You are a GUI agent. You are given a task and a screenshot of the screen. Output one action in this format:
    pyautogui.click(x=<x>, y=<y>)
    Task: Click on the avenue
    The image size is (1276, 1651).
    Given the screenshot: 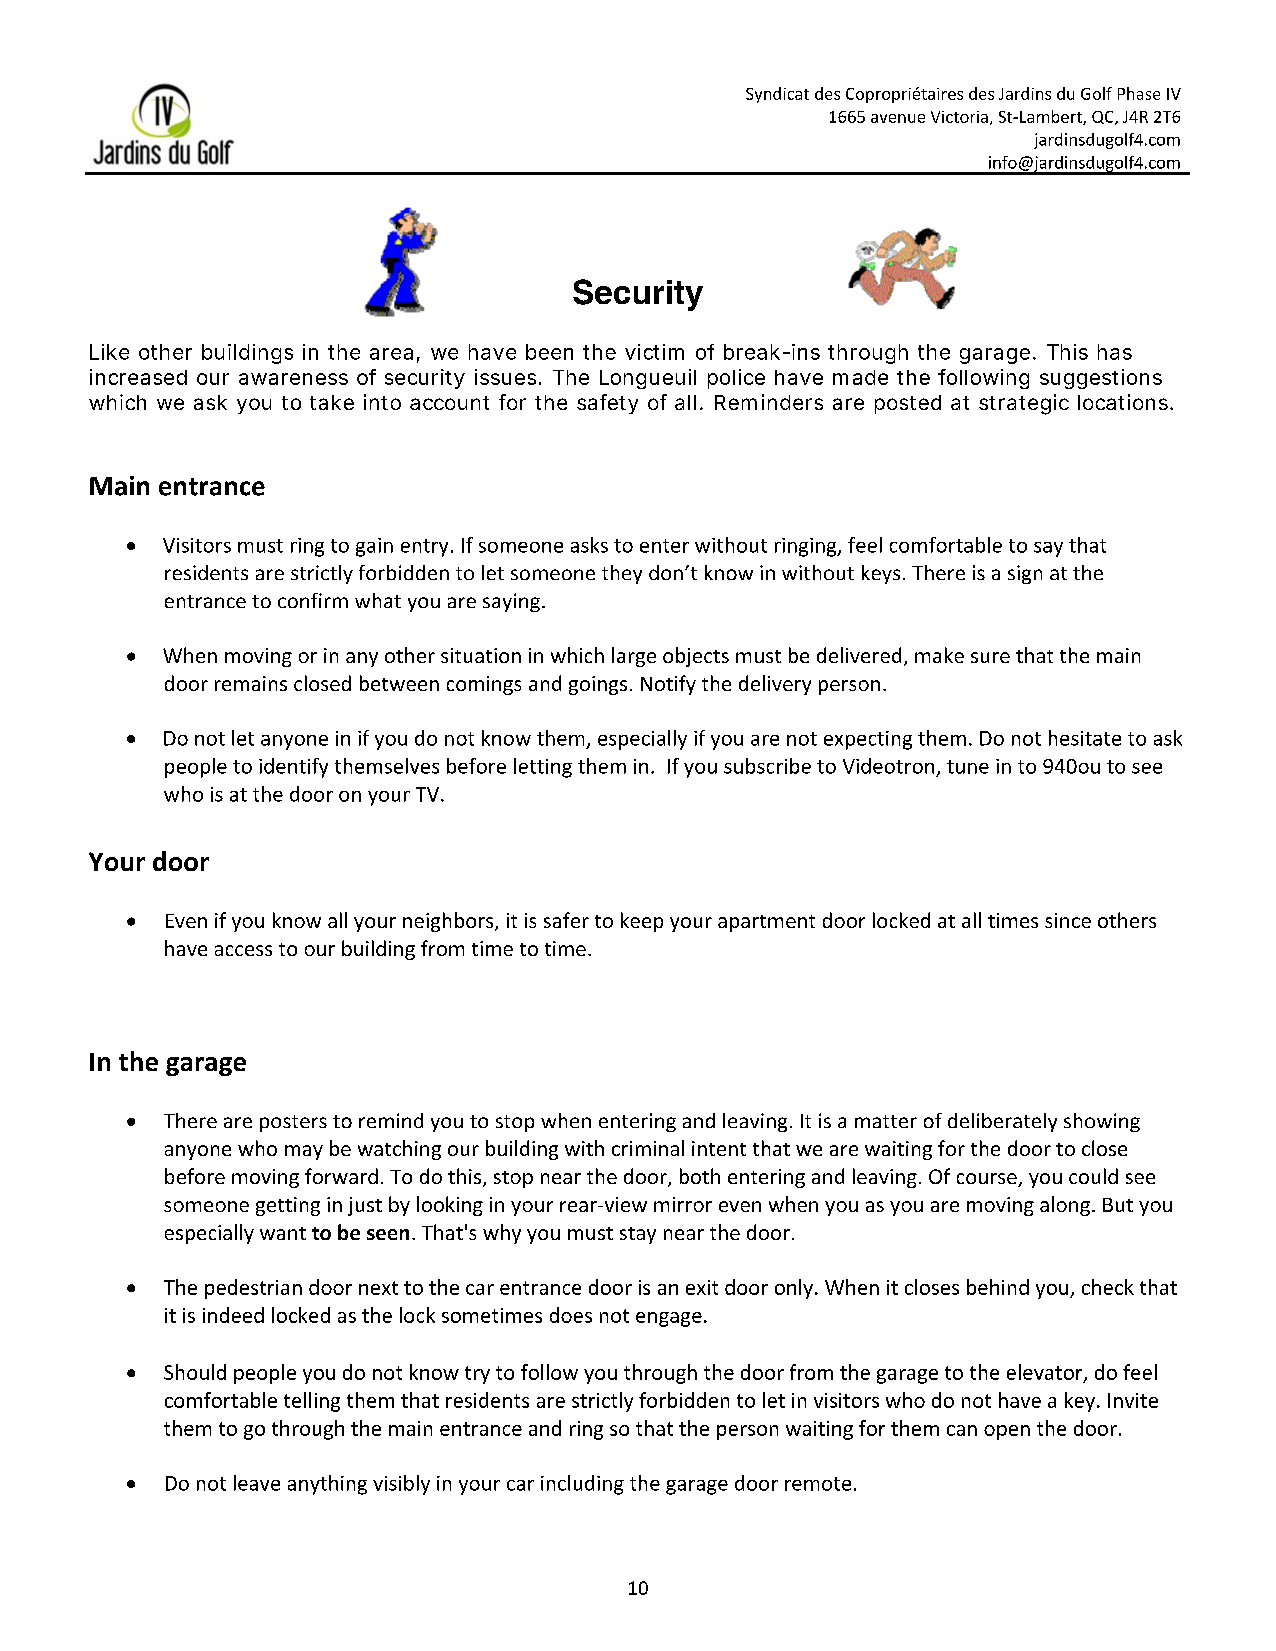 What is the action you would take?
    pyautogui.click(x=898, y=118)
